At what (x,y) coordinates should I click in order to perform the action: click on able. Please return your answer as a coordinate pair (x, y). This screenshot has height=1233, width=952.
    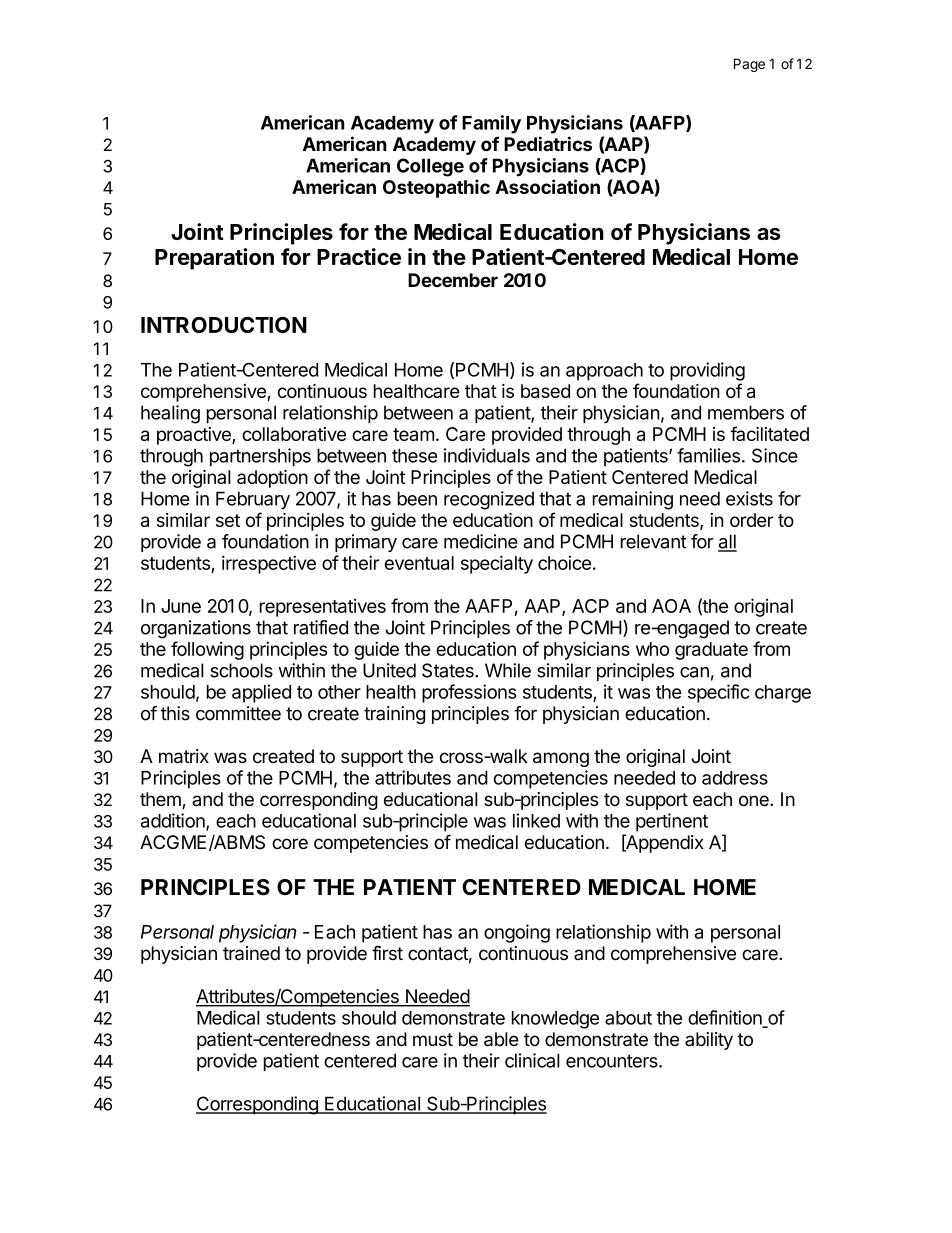
    Looking at the image, I should click on (501, 1039).
